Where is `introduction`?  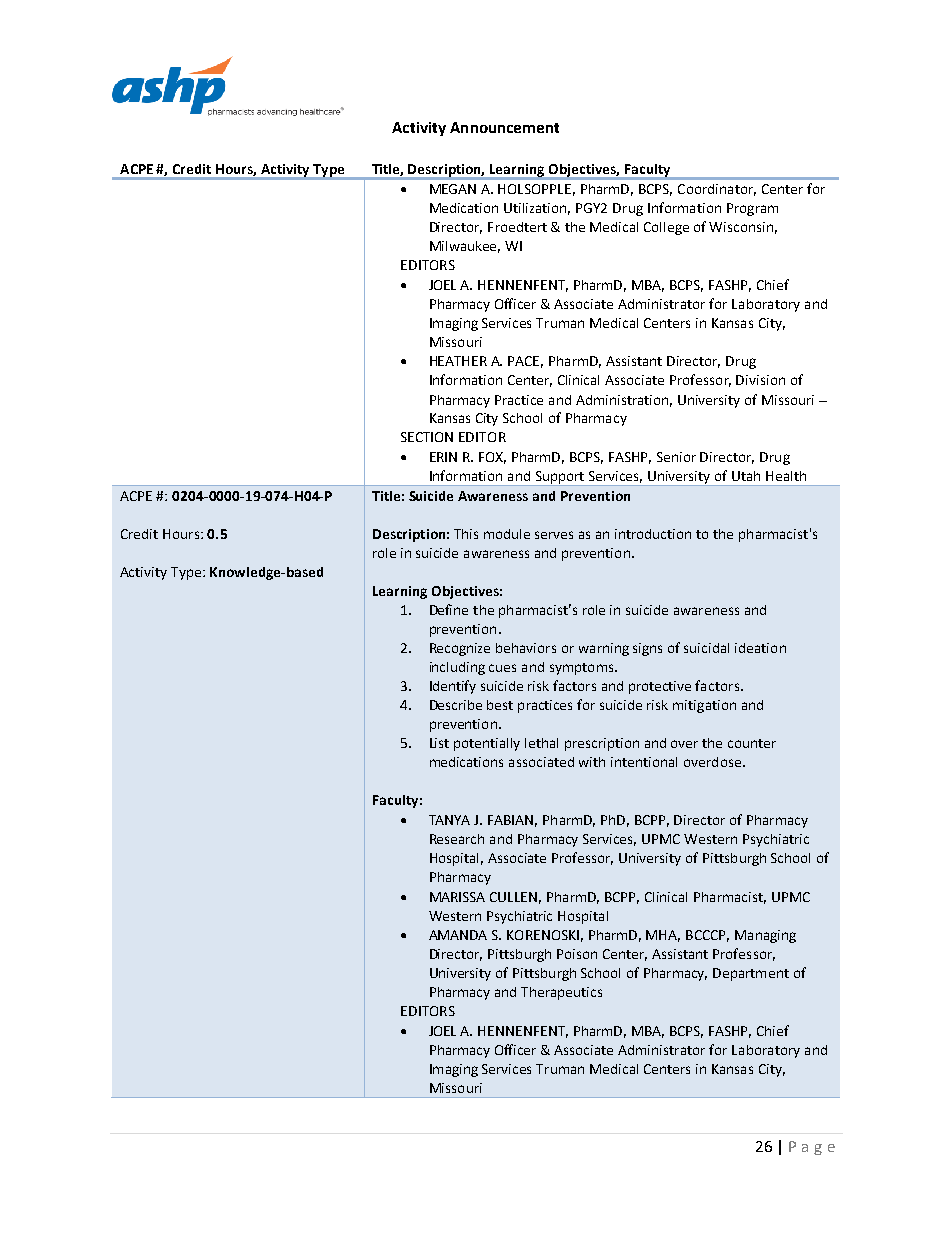
introduction is located at coordinates (653, 534).
